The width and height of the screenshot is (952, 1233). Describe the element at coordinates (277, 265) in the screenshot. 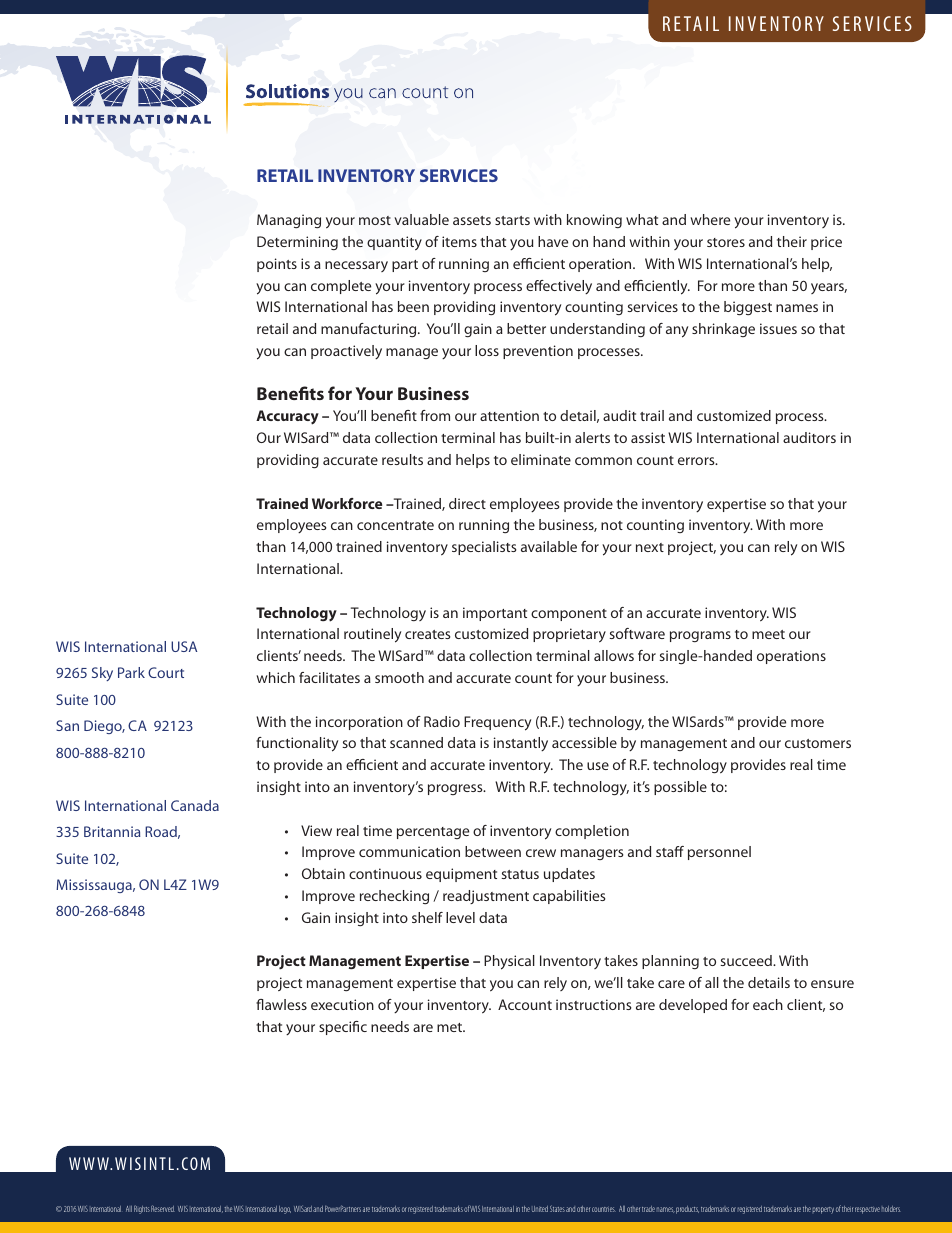

I see `points` at that location.
